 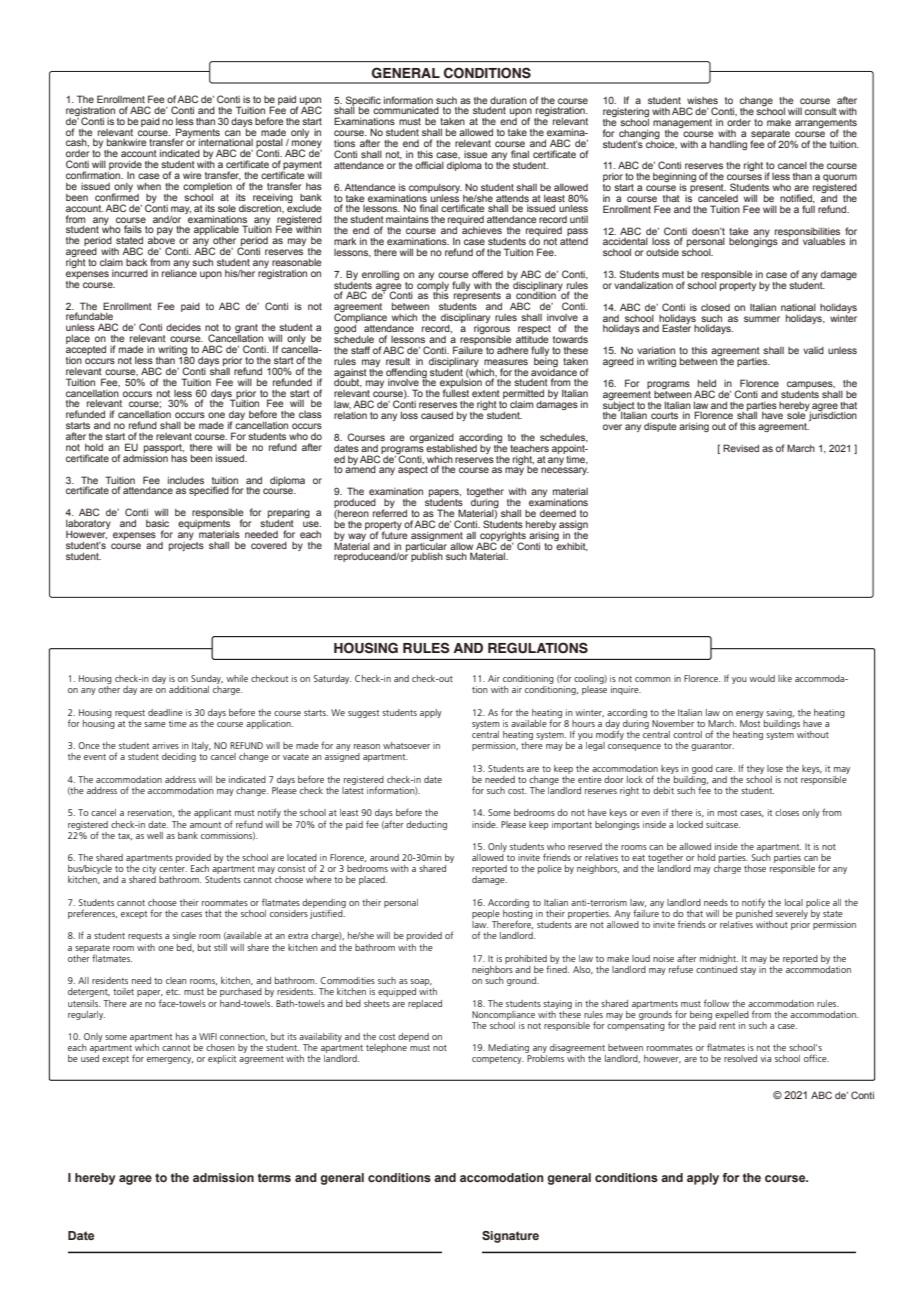 What do you see at coordinates (149, 186) in the image?
I see `when` at bounding box center [149, 186].
